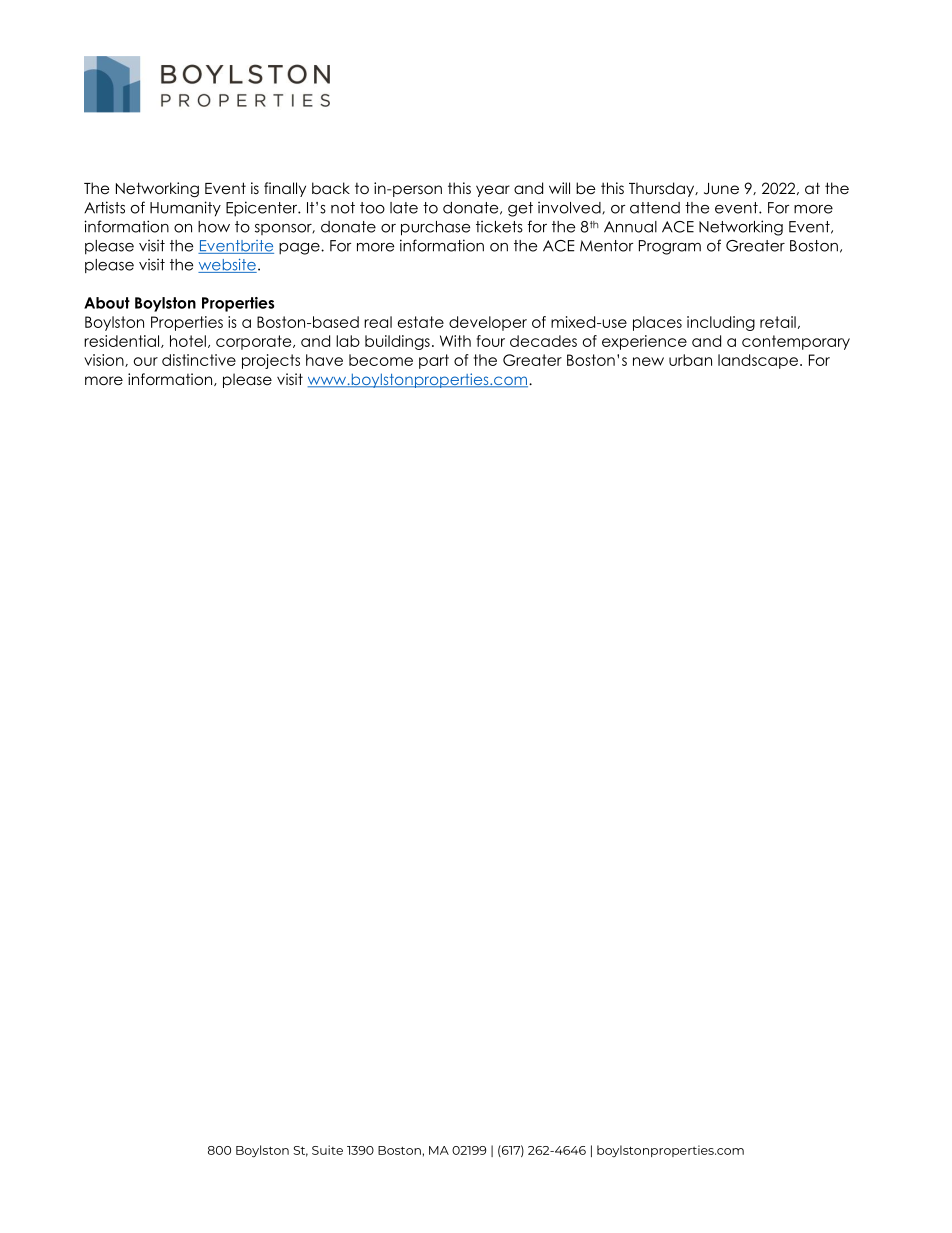 The width and height of the screenshot is (952, 1233). Describe the element at coordinates (381, 360) in the screenshot. I see `become` at that location.
